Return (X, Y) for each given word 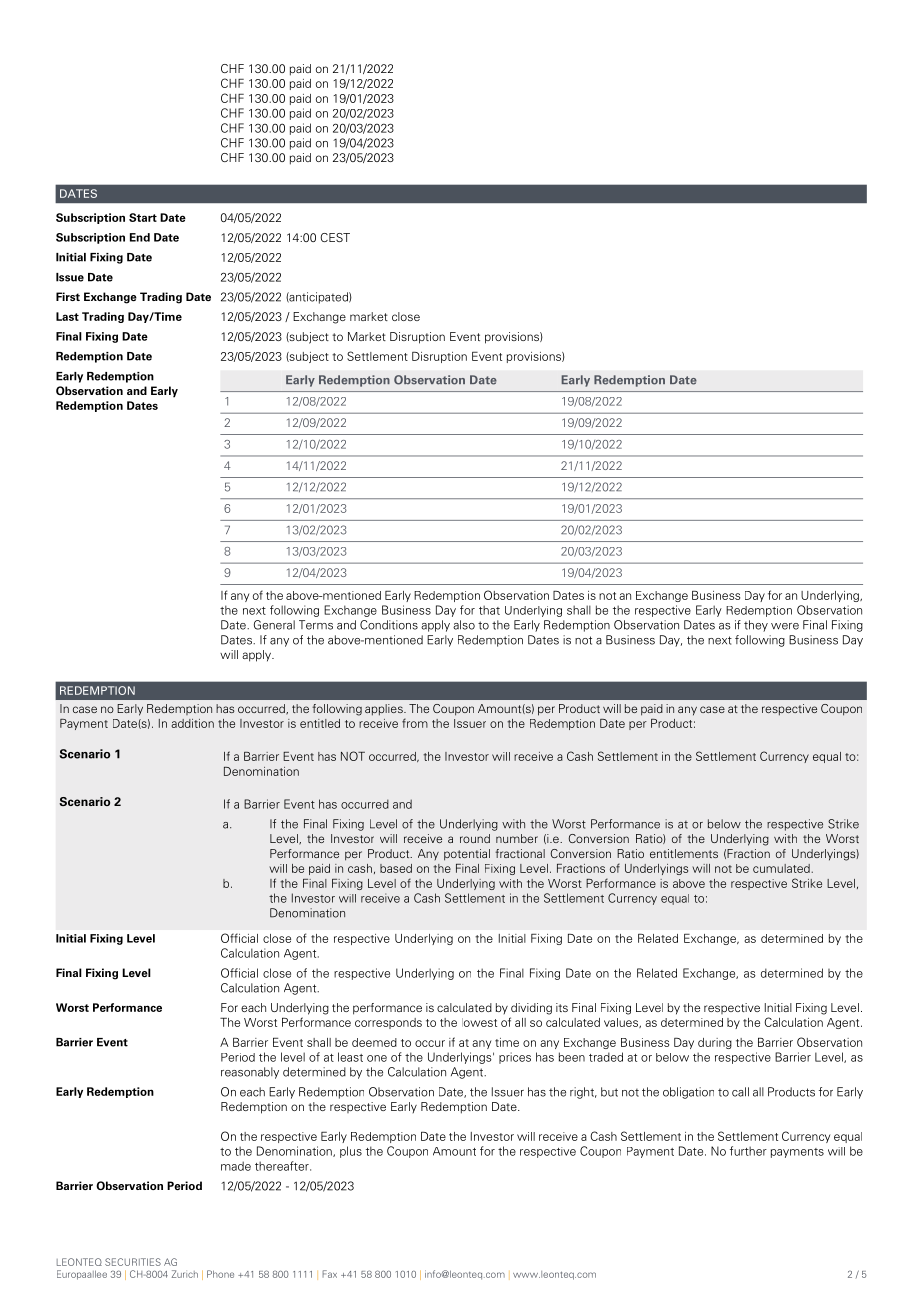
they (756, 626)
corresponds (388, 1023)
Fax (329, 1274)
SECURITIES (133, 1262)
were (785, 626)
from (415, 723)
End (140, 237)
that (489, 610)
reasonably (250, 1073)
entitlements (684, 853)
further (748, 1151)
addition (192, 723)
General (274, 625)
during (715, 1043)
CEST (335, 237)
